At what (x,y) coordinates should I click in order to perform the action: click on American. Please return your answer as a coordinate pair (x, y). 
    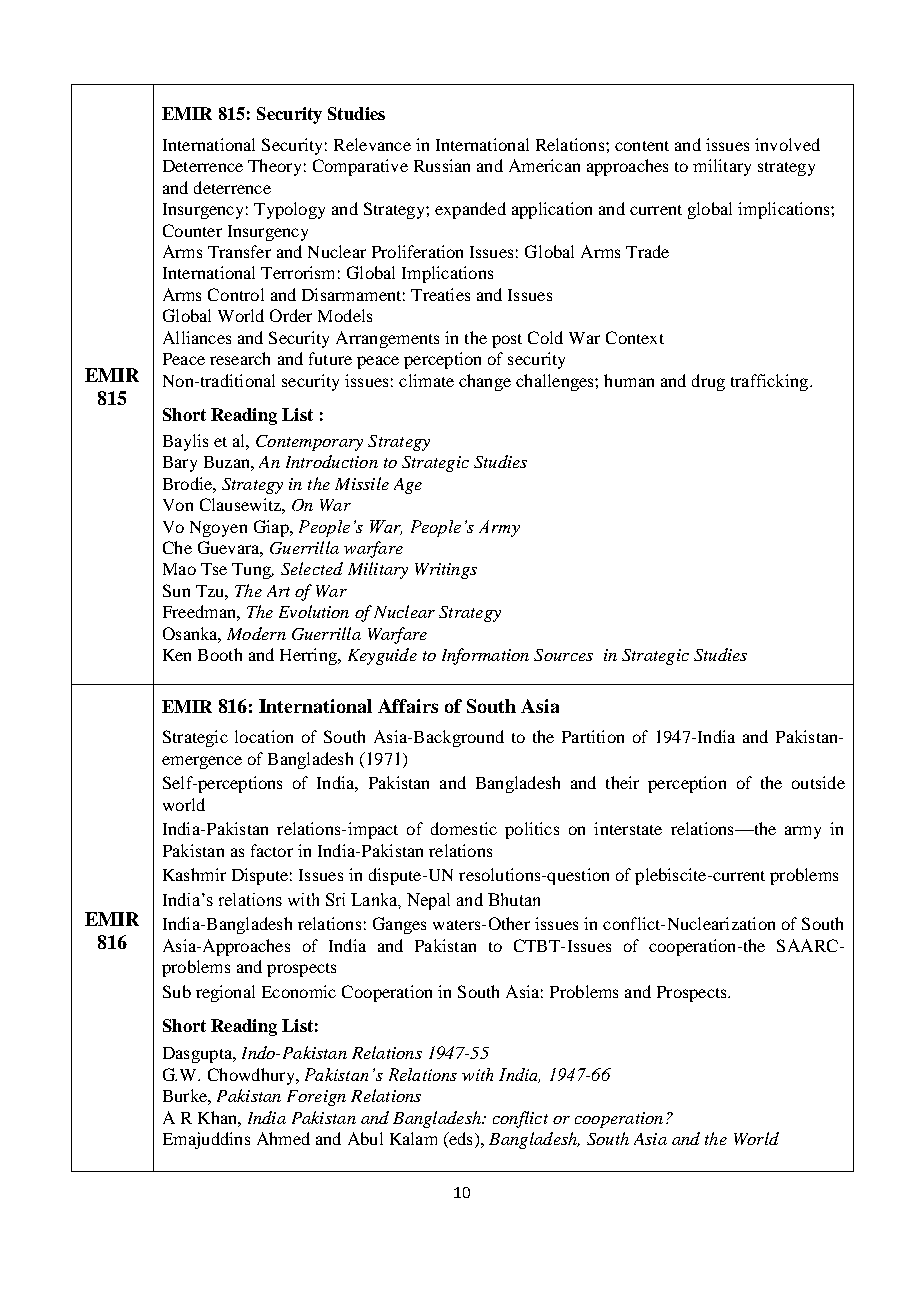
    Looking at the image, I should click on (544, 165).
